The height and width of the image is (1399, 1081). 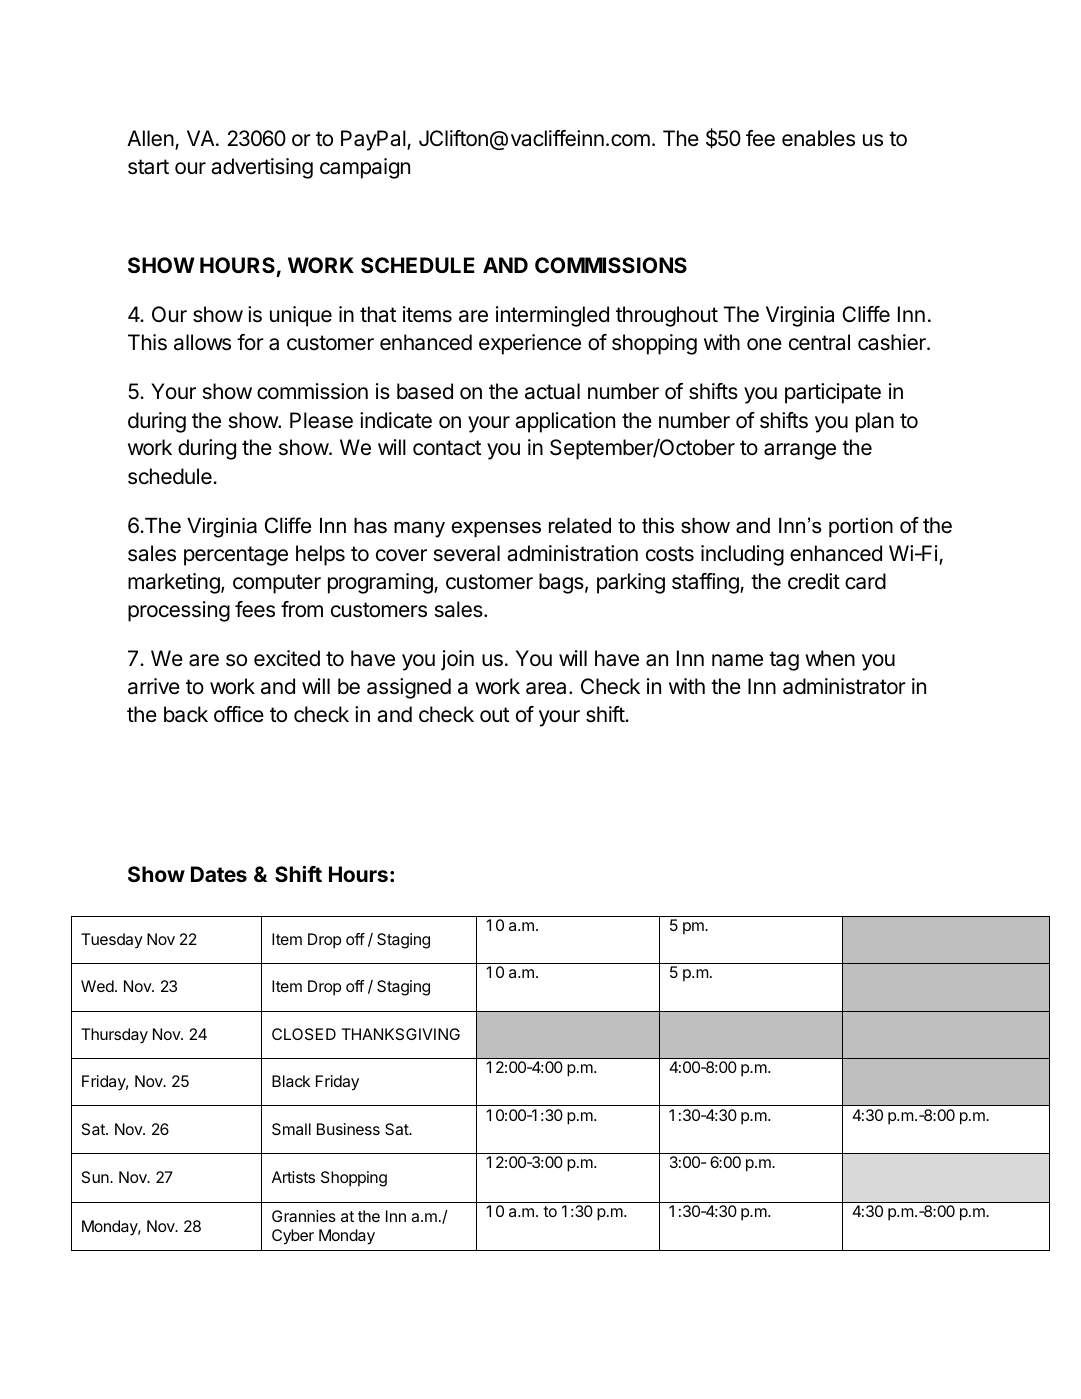 I want to click on campaign, so click(x=365, y=168).
